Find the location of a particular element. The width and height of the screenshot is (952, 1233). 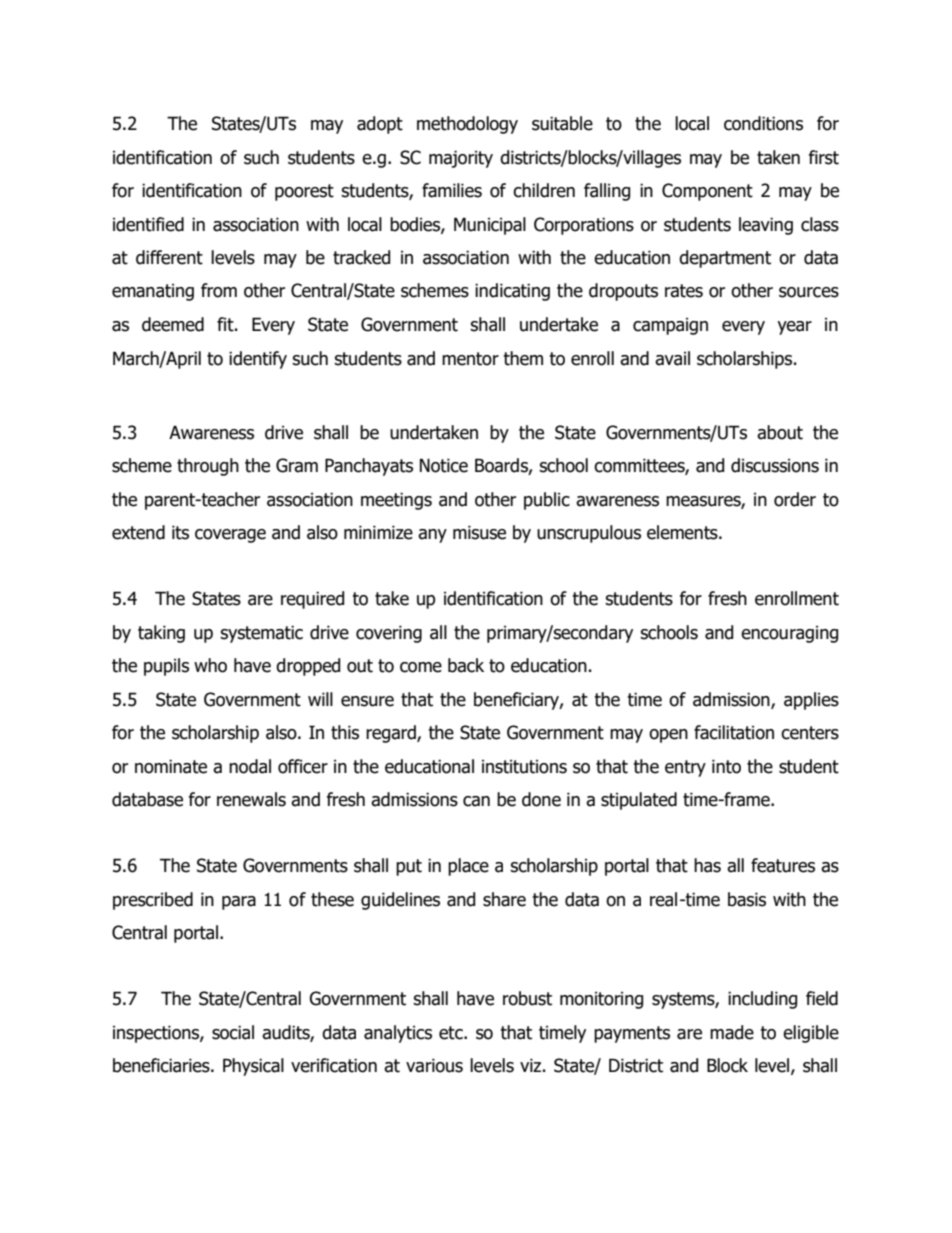

poorest is located at coordinates (304, 192).
